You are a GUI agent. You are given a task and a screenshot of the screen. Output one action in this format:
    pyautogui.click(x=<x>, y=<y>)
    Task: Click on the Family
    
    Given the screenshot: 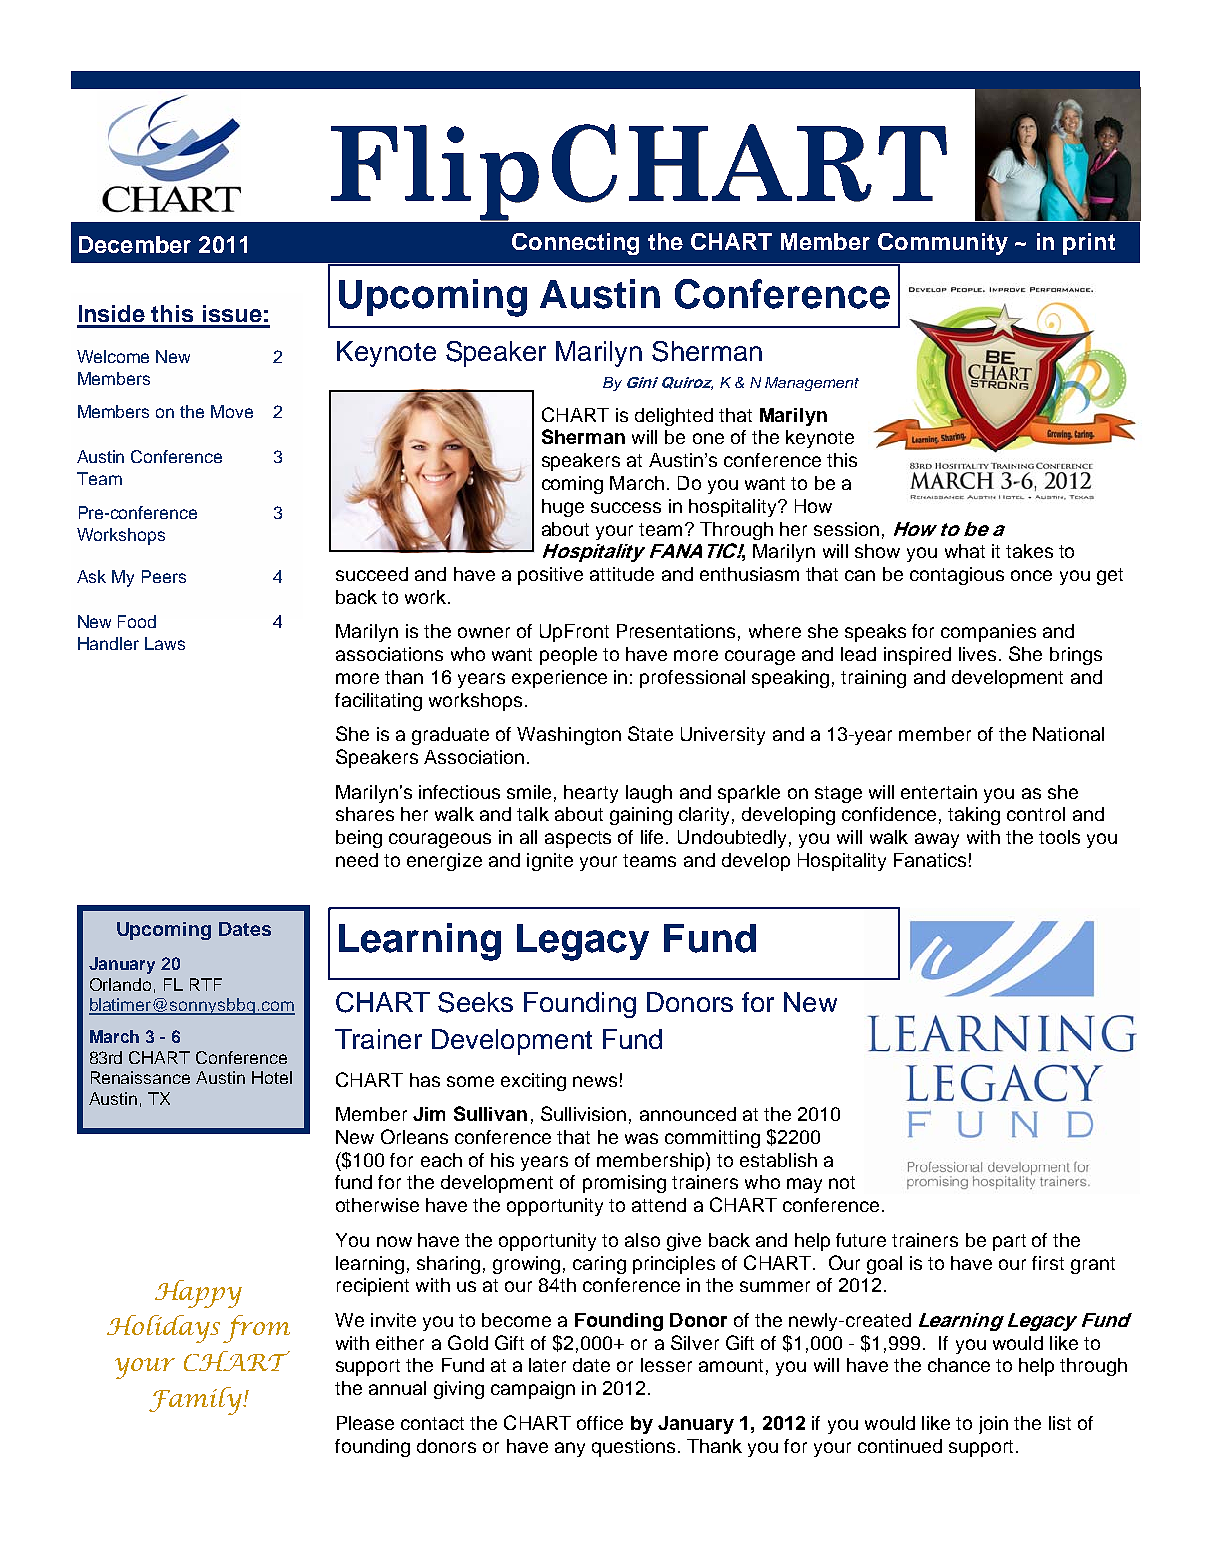 What is the action you would take?
    pyautogui.click(x=196, y=1401)
